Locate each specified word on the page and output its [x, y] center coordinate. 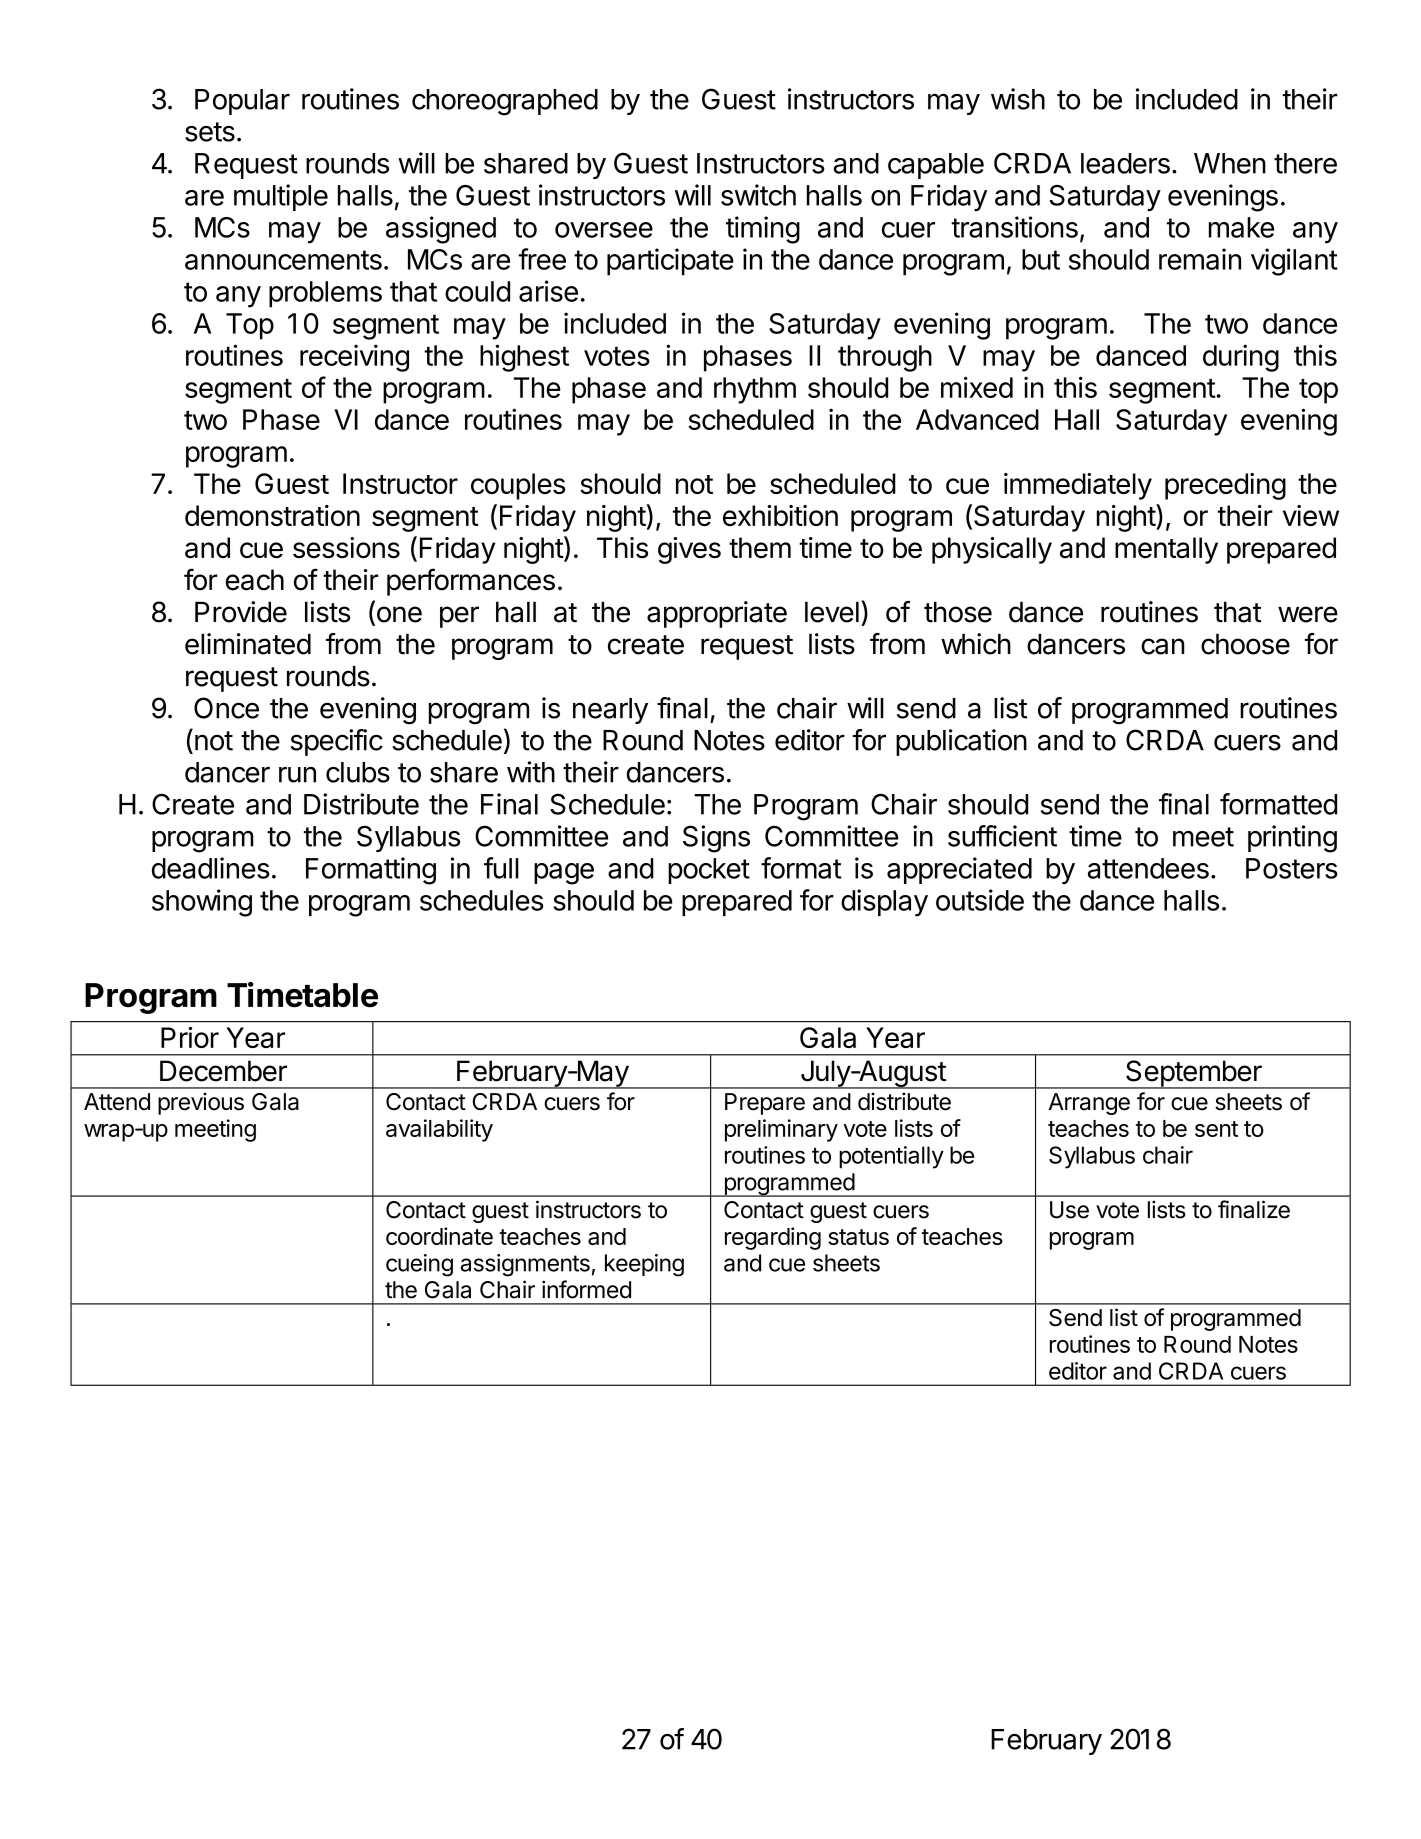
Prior [190, 1037]
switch [758, 195]
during [1241, 358]
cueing [419, 1265]
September [1194, 1074]
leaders [1125, 163]
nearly [610, 711]
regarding [773, 1238]
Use [1069, 1210]
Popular [242, 102]
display [884, 903]
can [1162, 646]
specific [337, 742]
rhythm [755, 390]
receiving [354, 358]
